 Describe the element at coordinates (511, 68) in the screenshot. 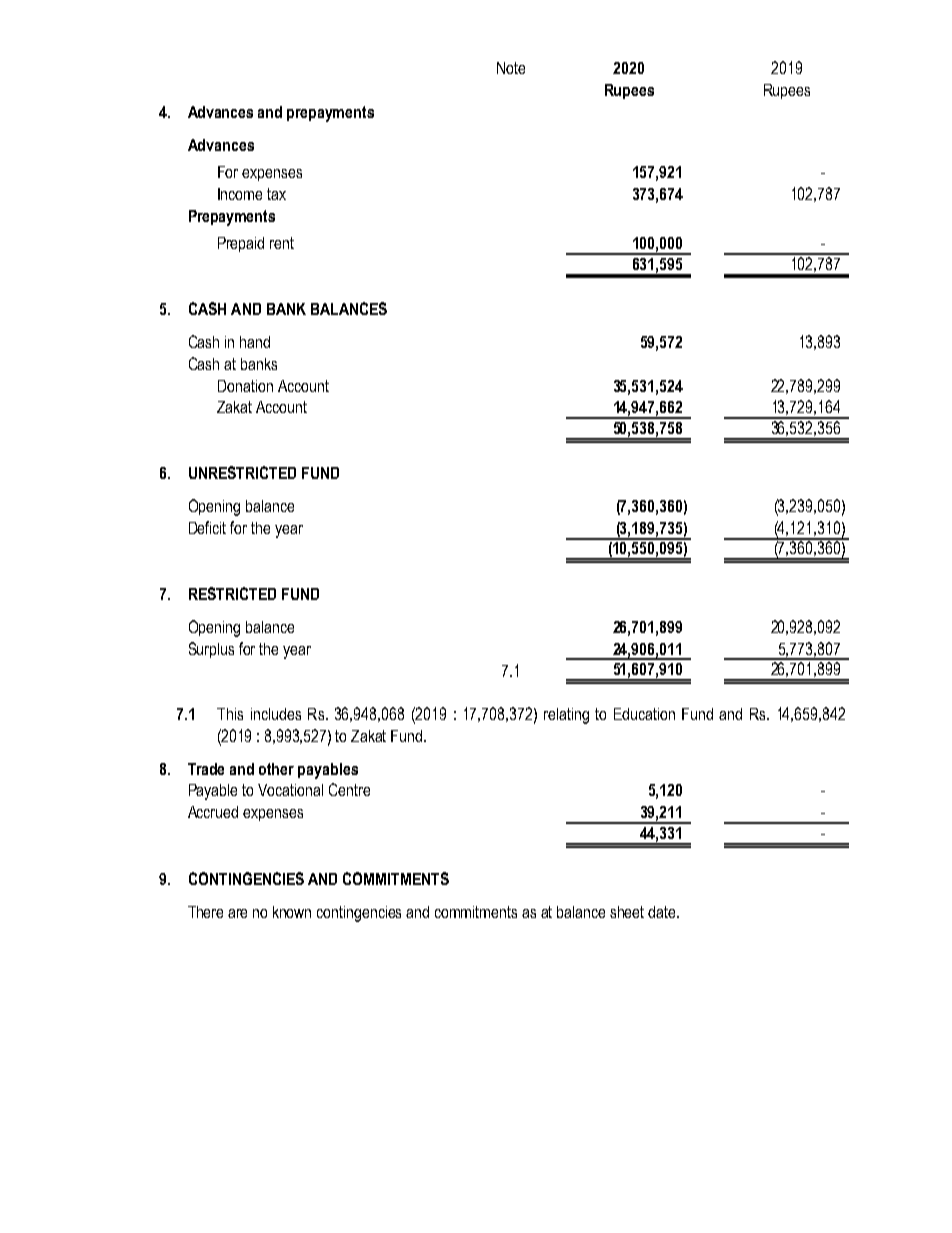

I see `Note` at that location.
